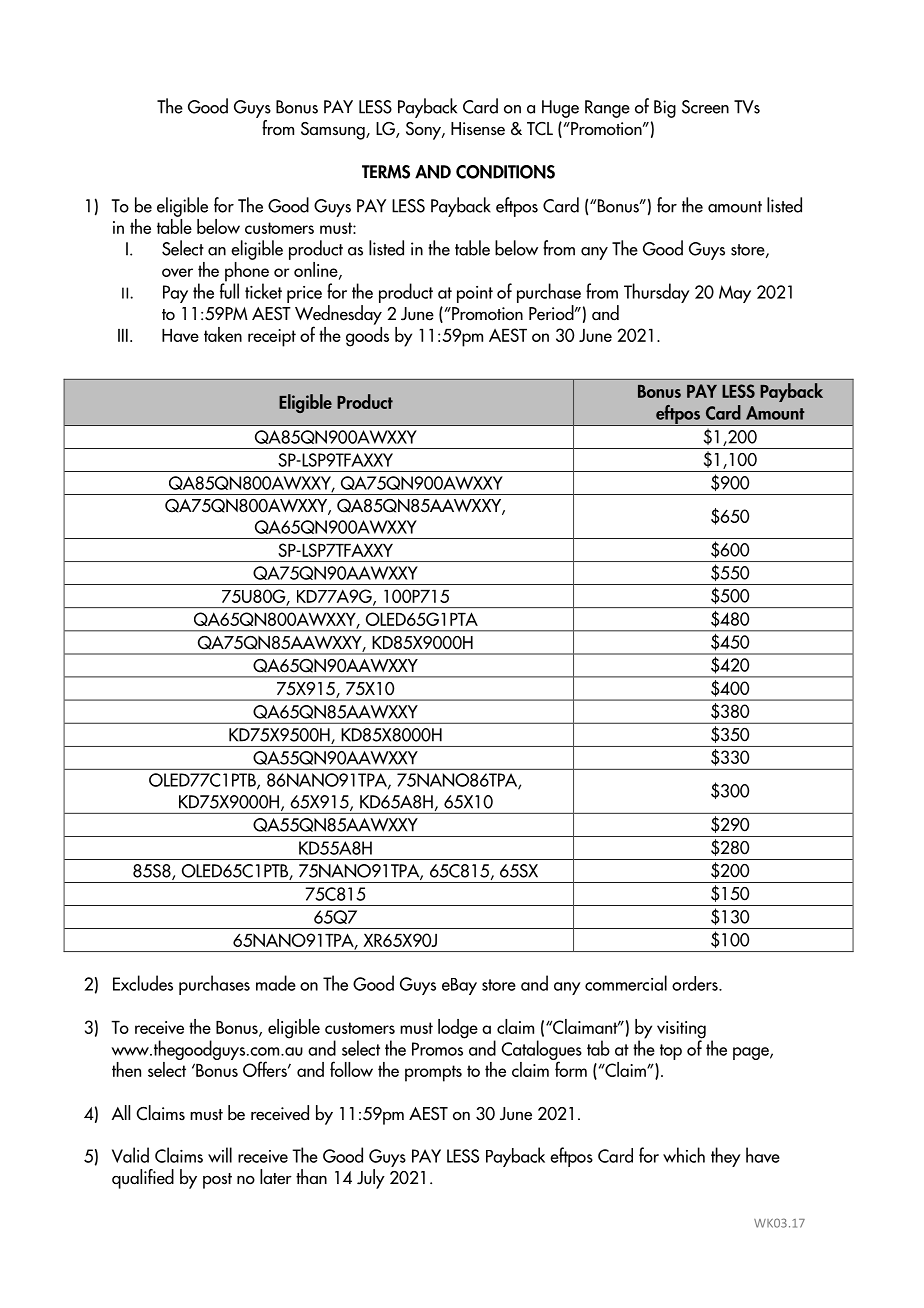  What do you see at coordinates (272, 338) in the document?
I see `receipt` at bounding box center [272, 338].
